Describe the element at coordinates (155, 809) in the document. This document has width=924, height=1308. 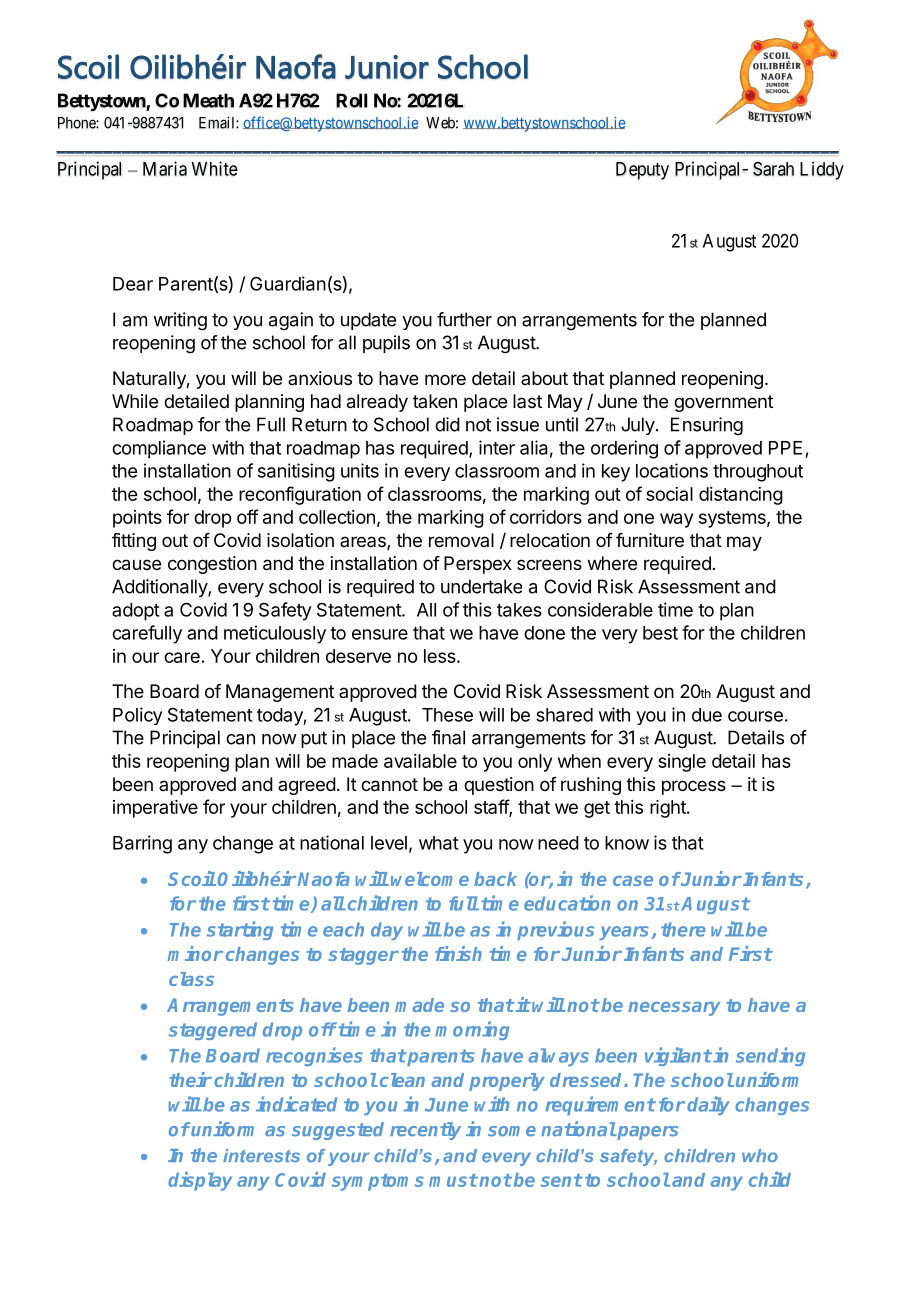
I see `imperative` at that location.
